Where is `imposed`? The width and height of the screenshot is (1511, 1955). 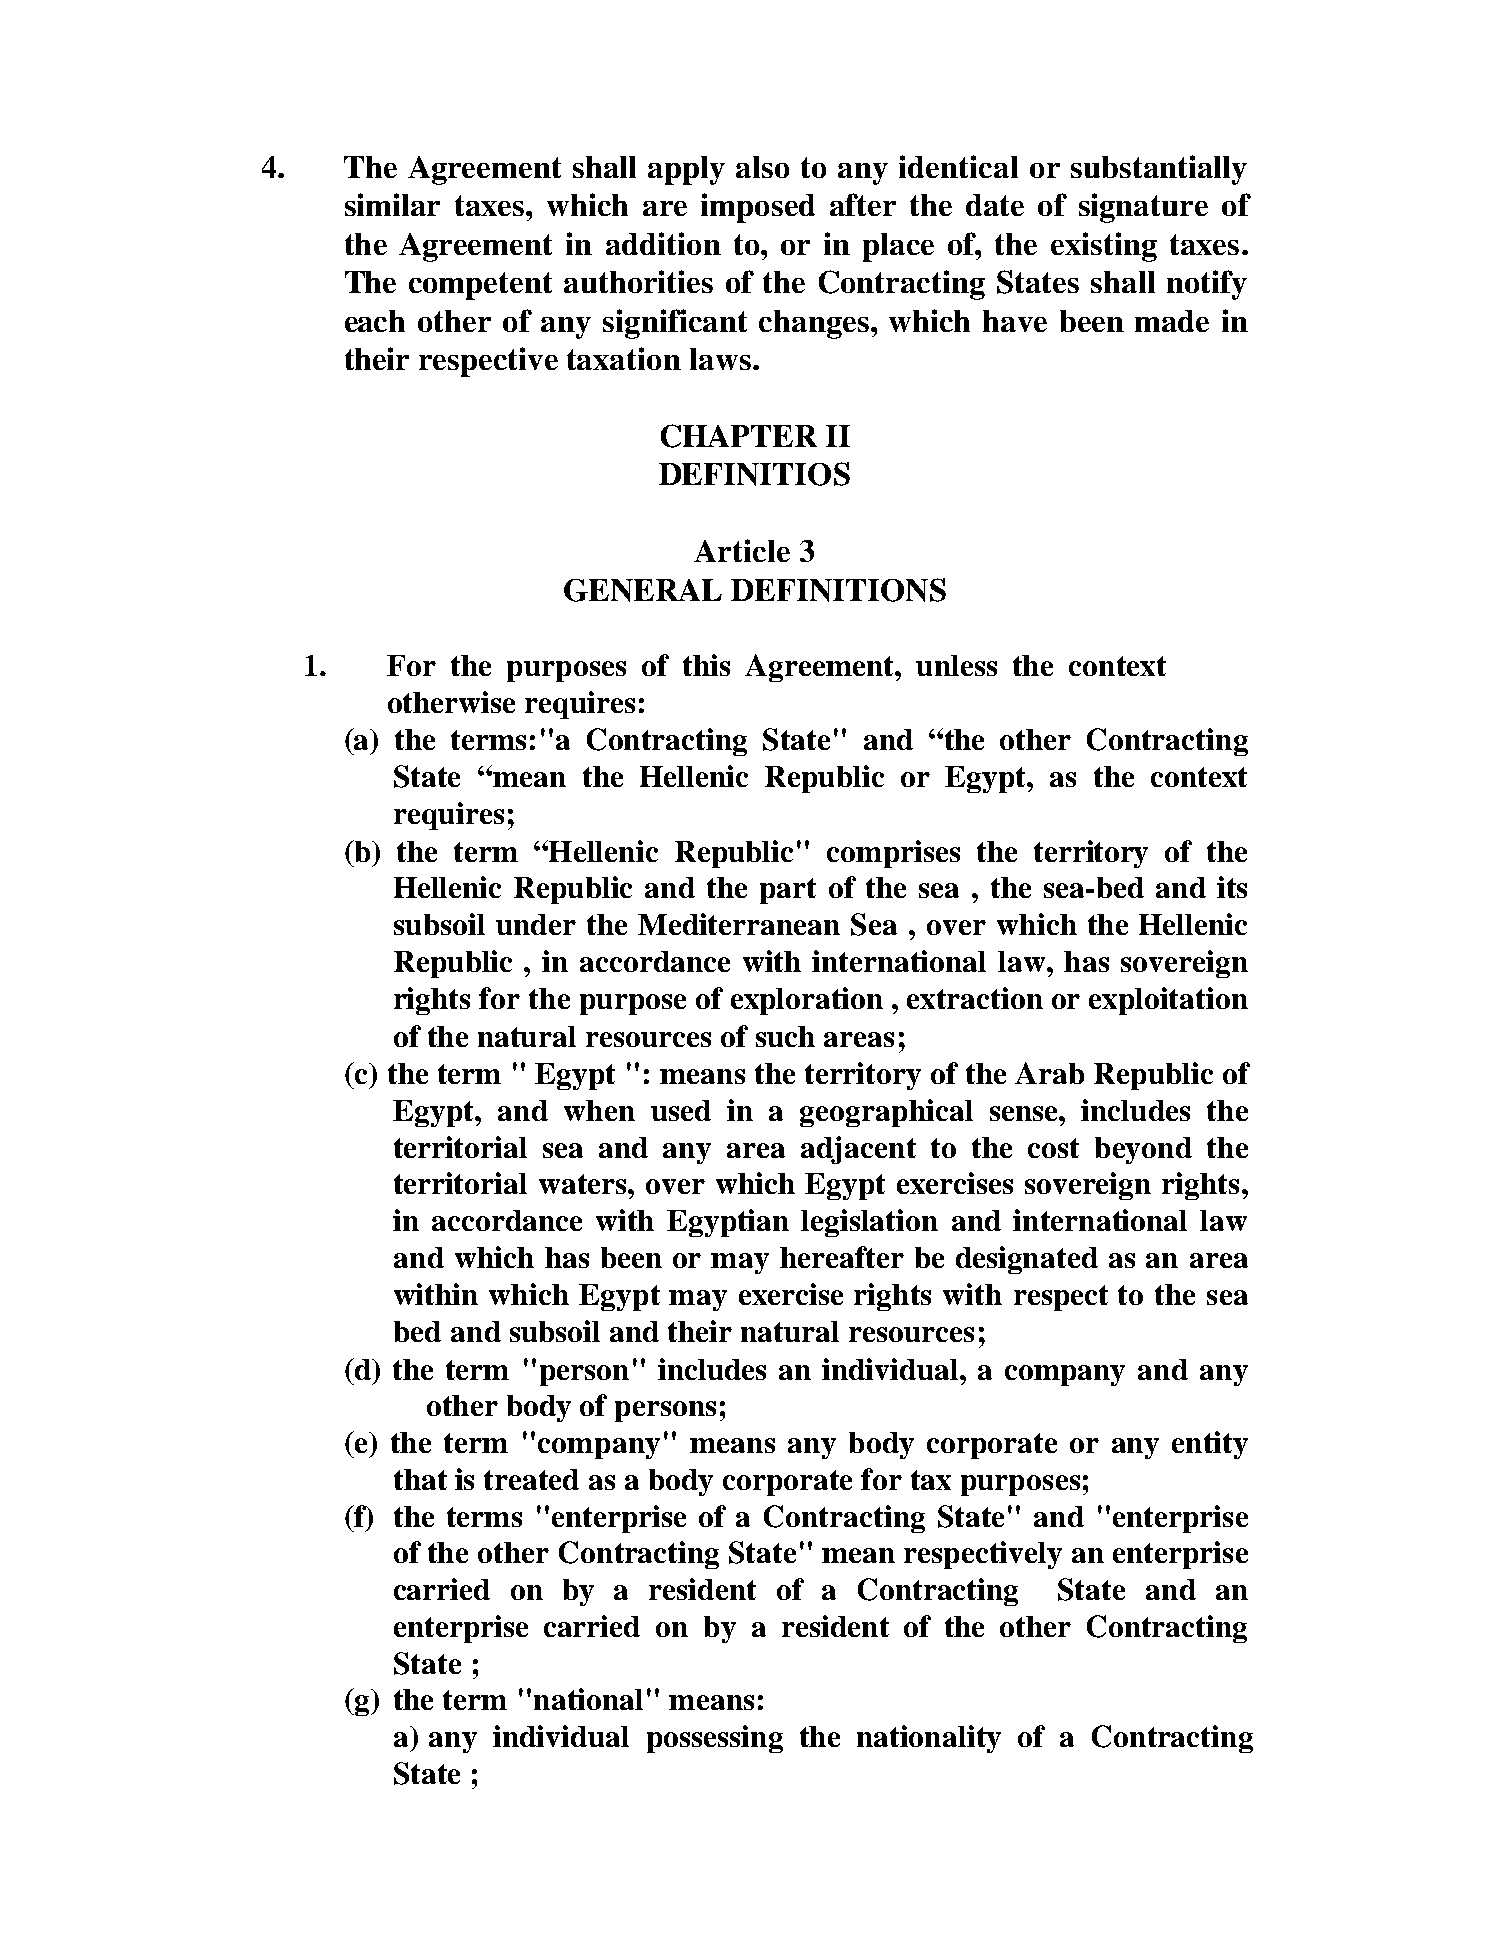
imposed is located at coordinates (758, 208).
